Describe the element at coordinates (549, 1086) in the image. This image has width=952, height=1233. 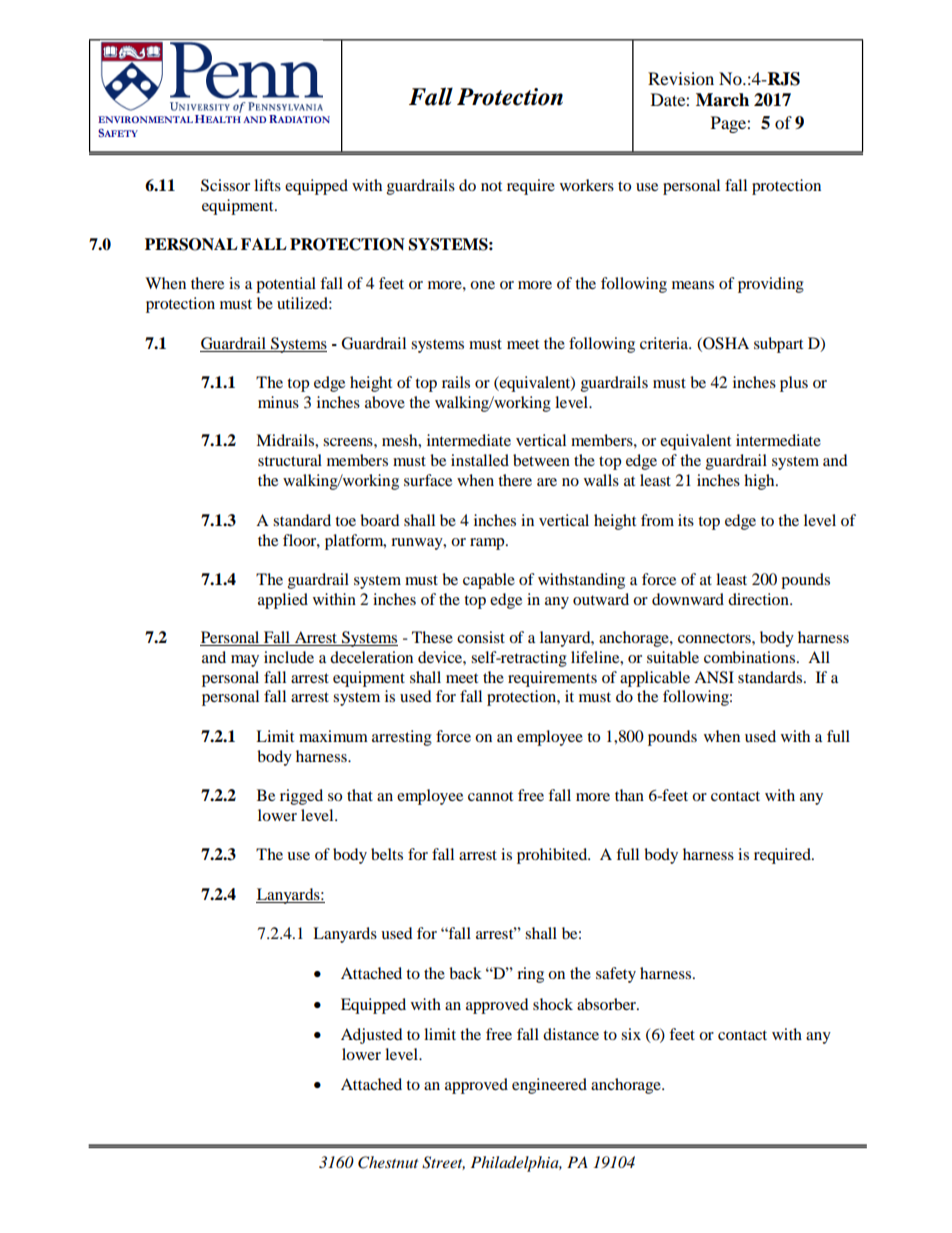
I see `engineered` at that location.
